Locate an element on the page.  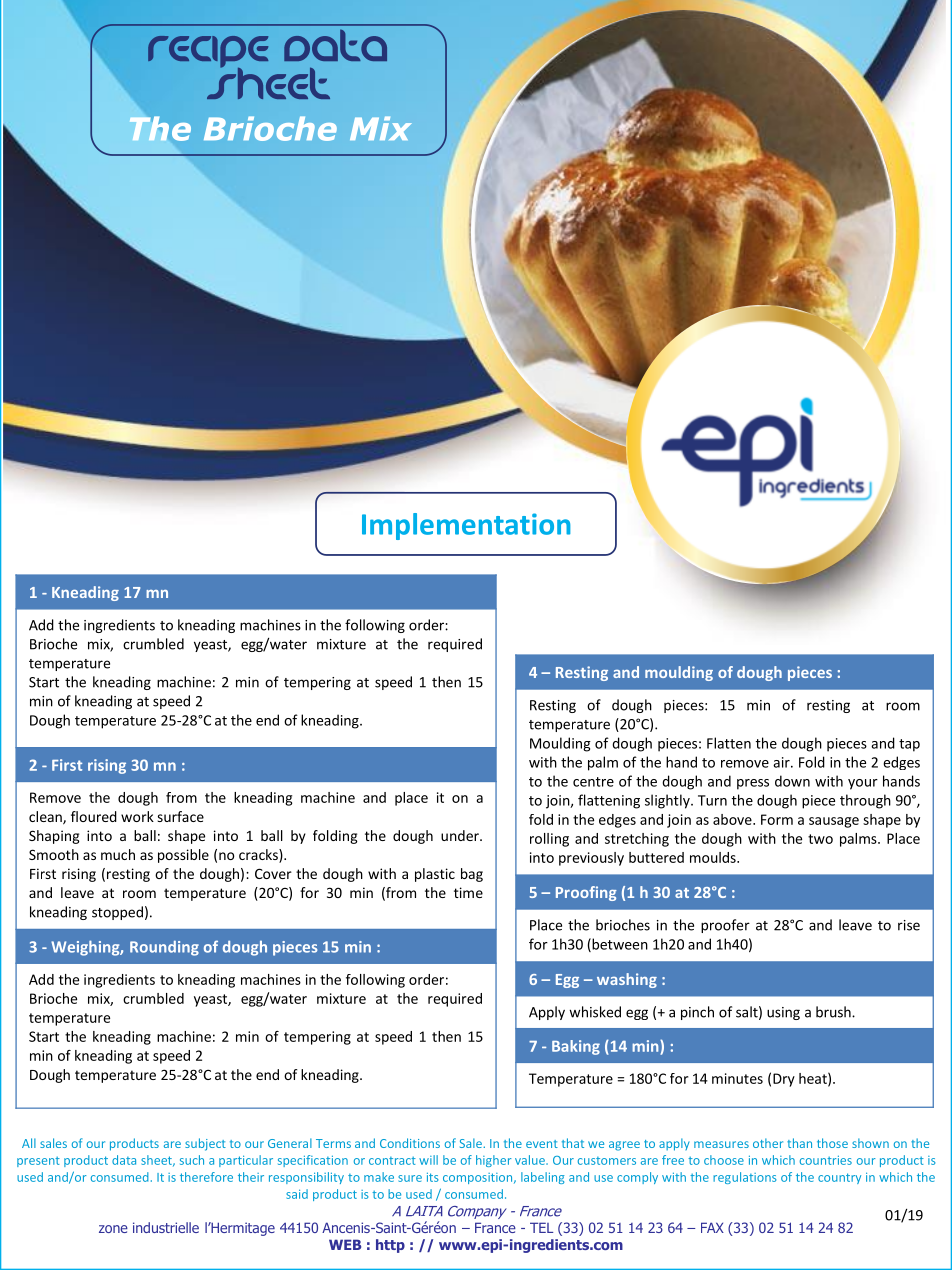
using is located at coordinates (783, 1013).
